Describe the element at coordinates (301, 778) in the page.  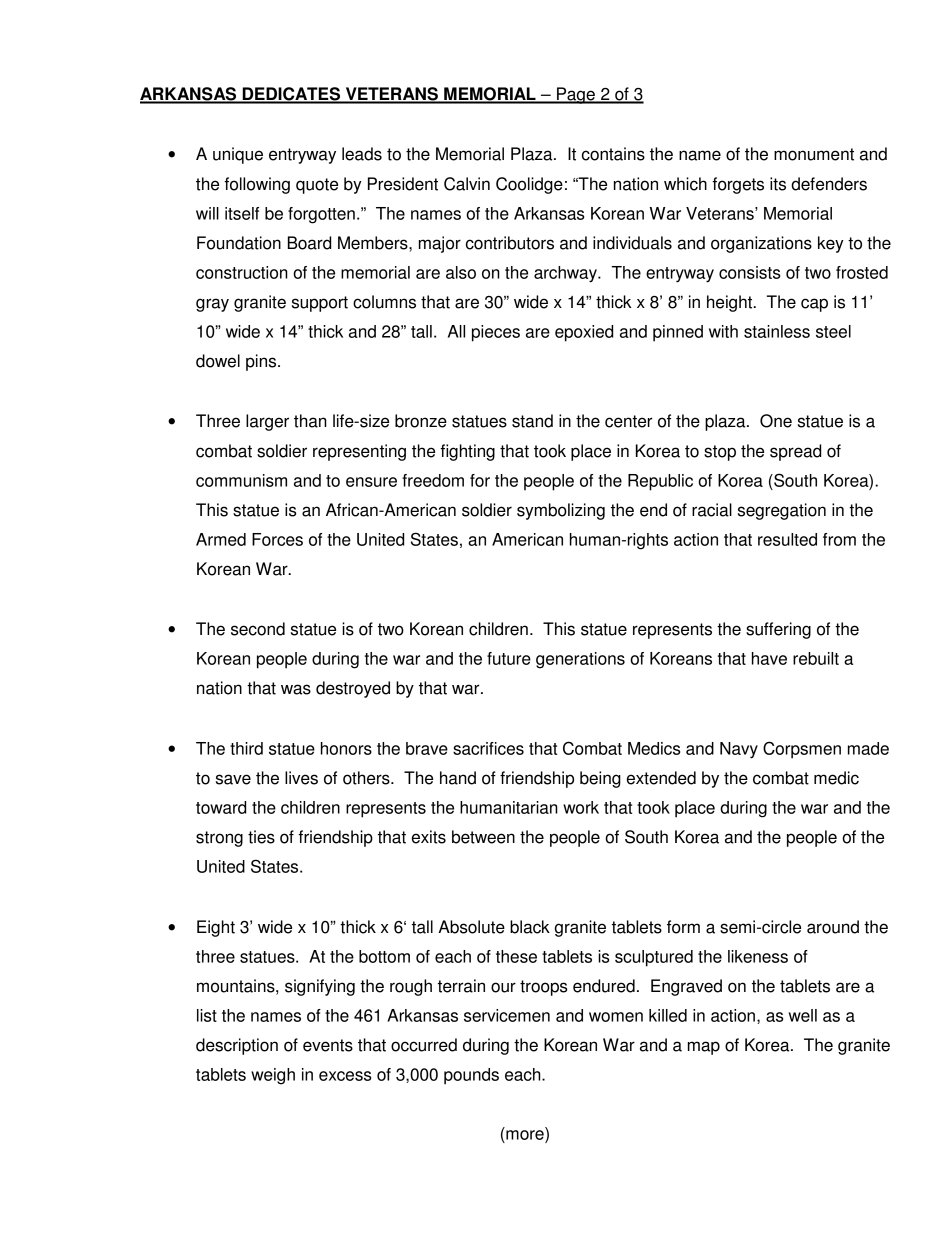
I see `lives` at that location.
